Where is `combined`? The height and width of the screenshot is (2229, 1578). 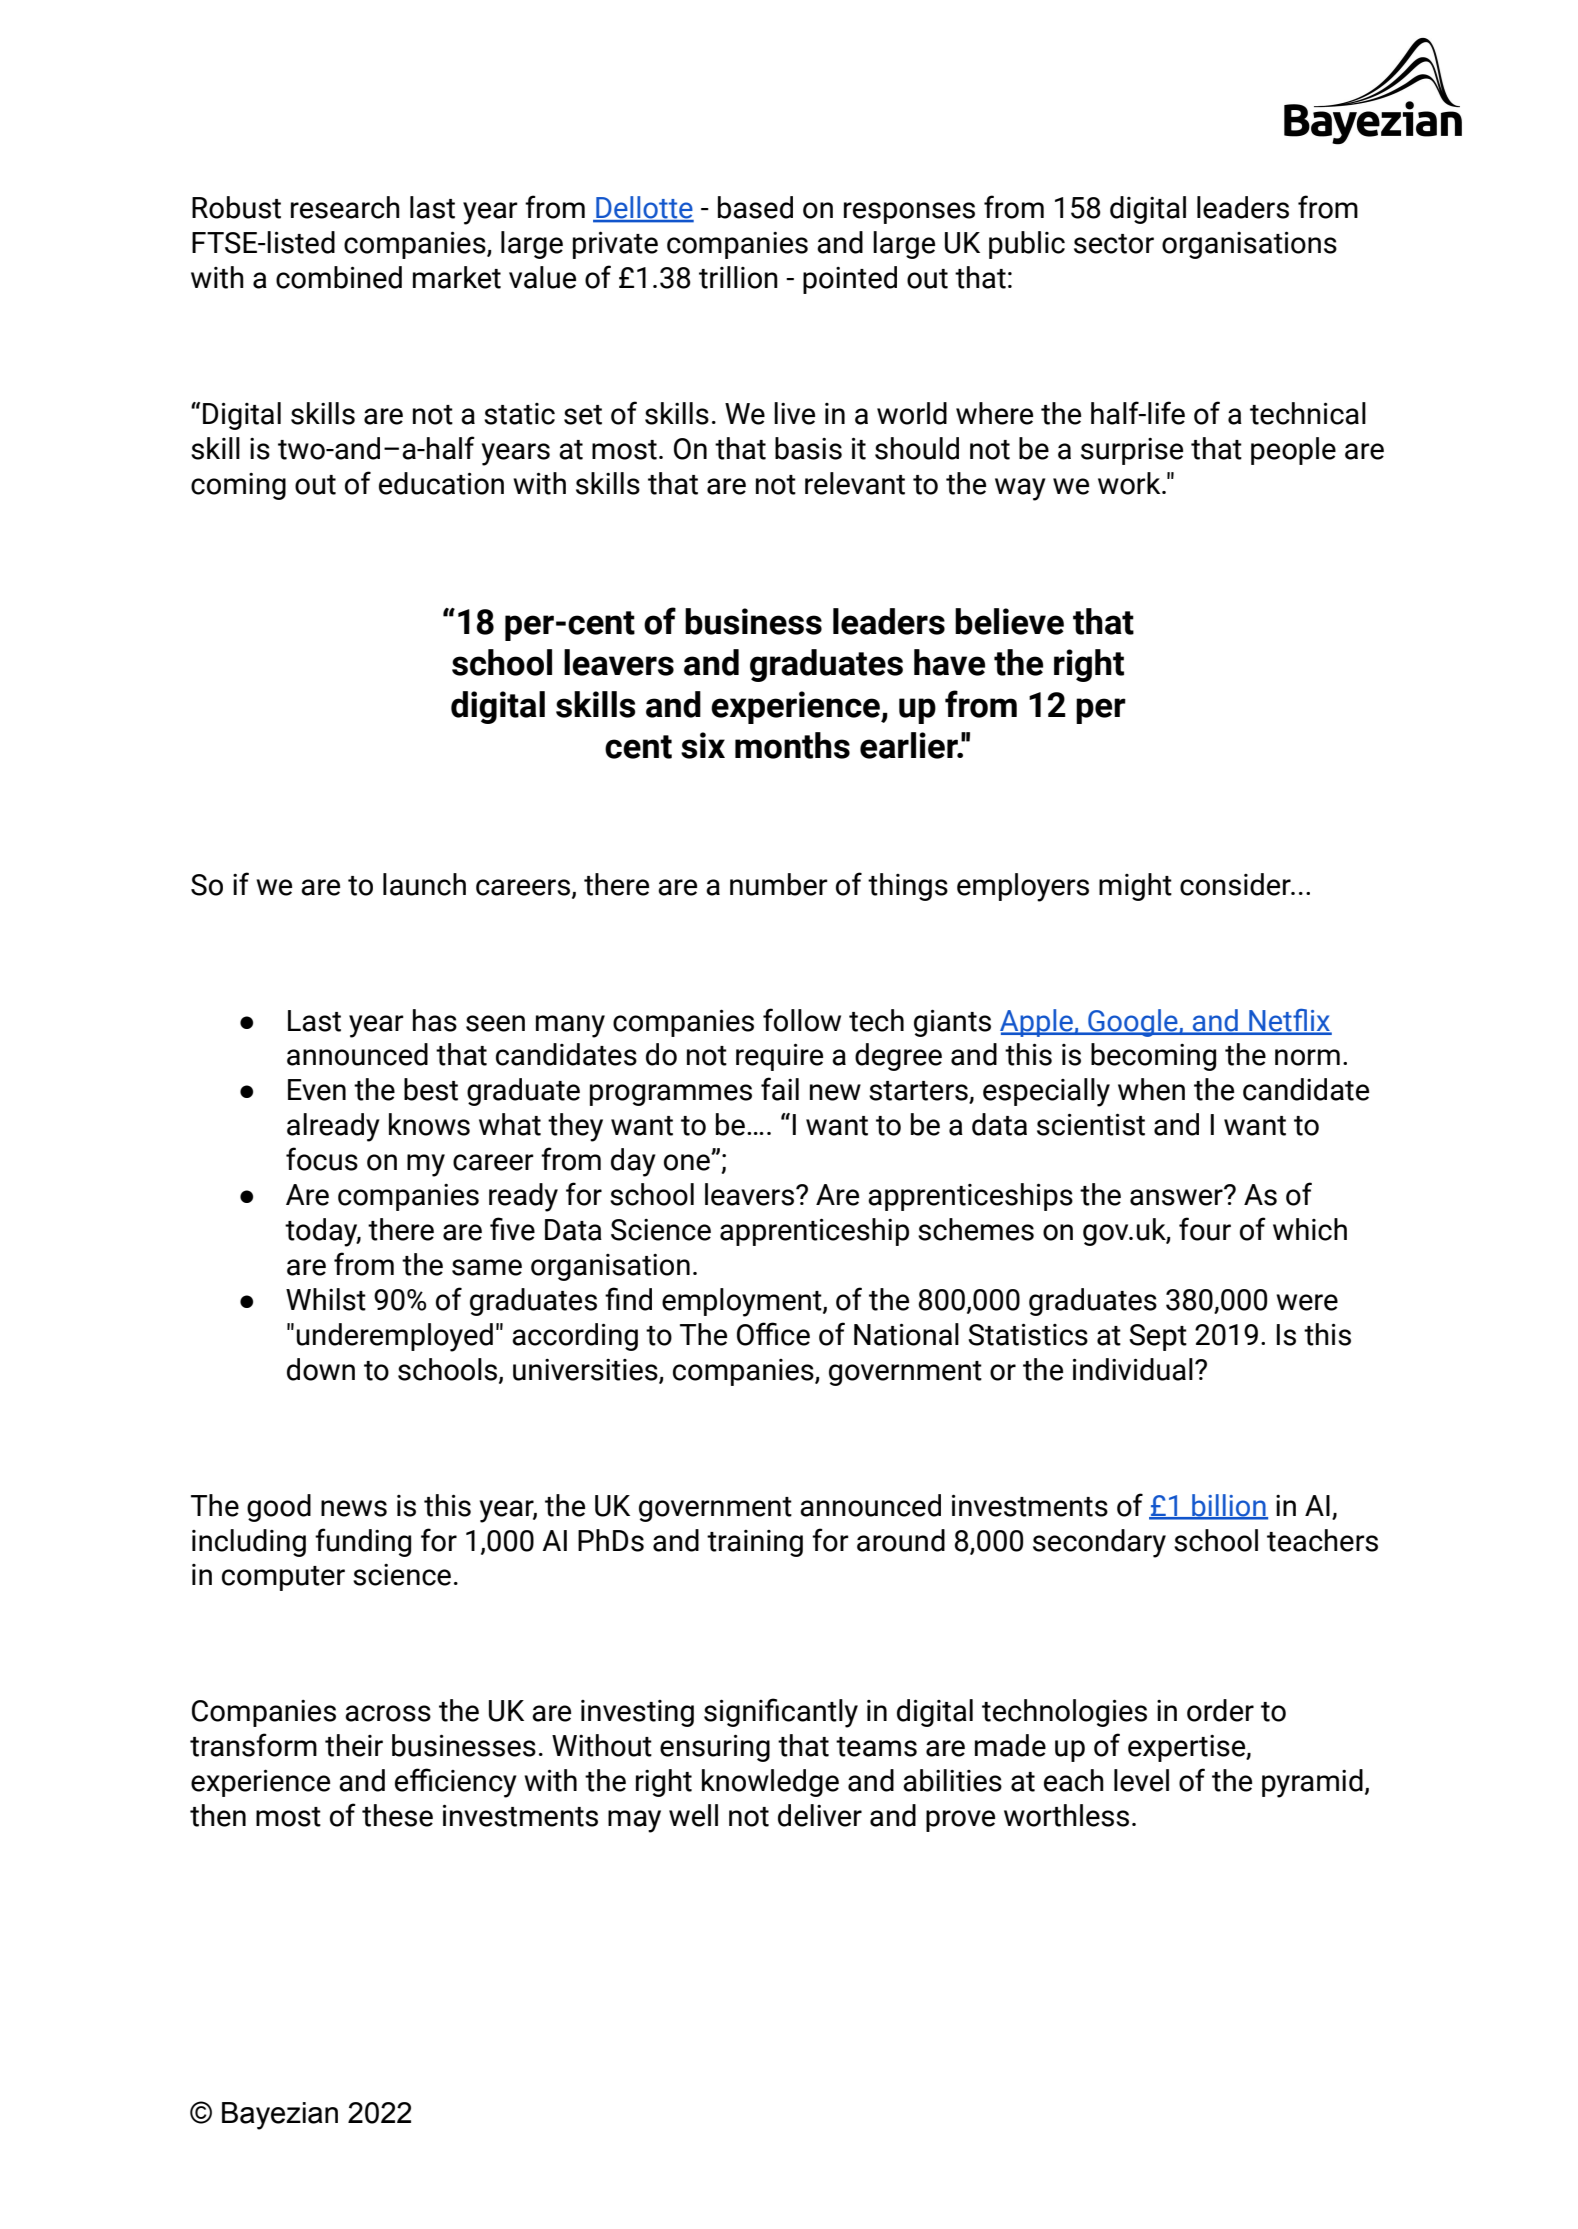
combined is located at coordinates (339, 277).
